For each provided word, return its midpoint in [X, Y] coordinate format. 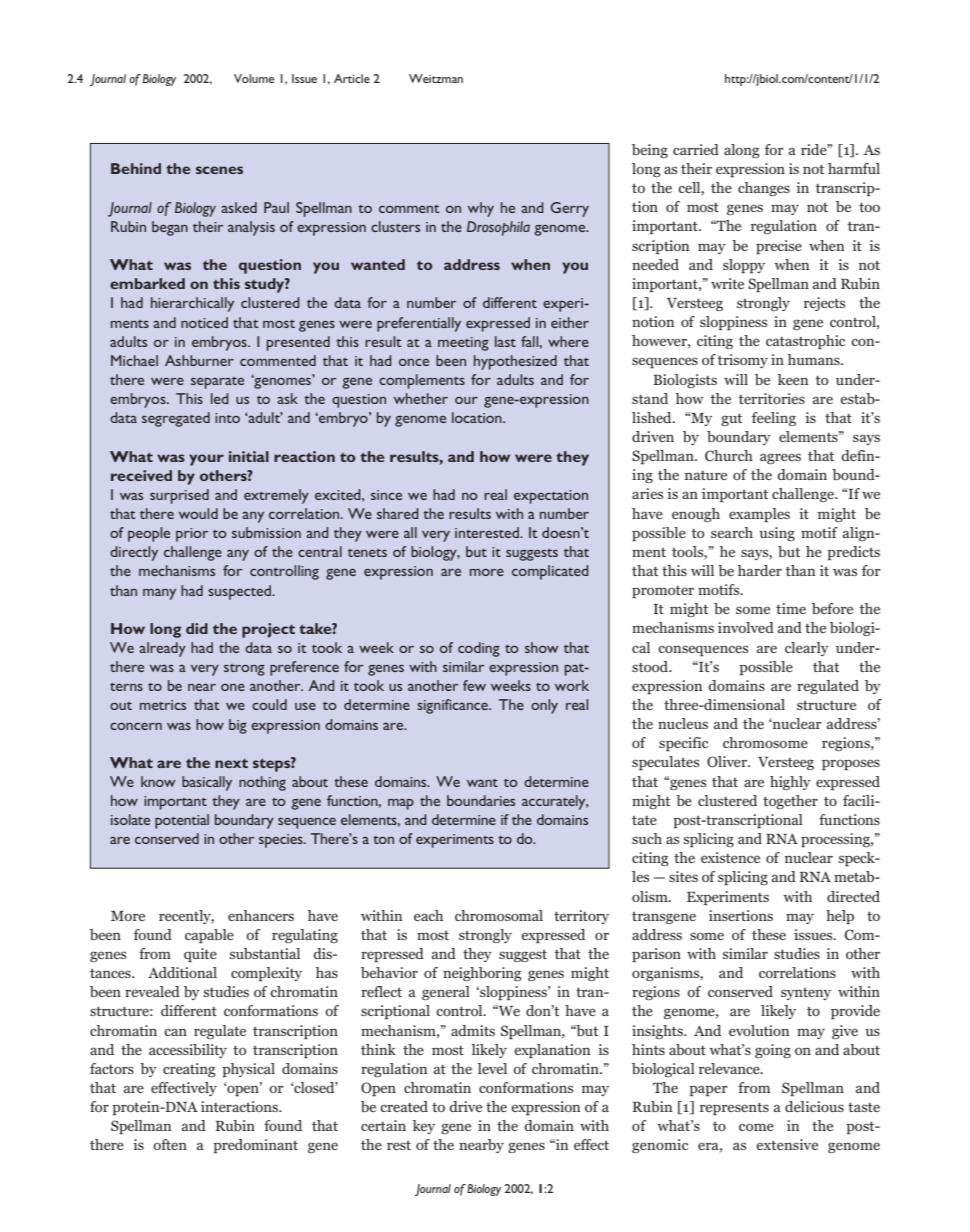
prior [192, 535]
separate [217, 383]
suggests [532, 555]
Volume [254, 78]
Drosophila [498, 228]
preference [304, 668]
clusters [395, 226]
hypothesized [515, 362]
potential [182, 821]
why [481, 209]
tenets [367, 553]
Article [352, 78]
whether [421, 398]
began [170, 228]
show [541, 647]
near [202, 687]
